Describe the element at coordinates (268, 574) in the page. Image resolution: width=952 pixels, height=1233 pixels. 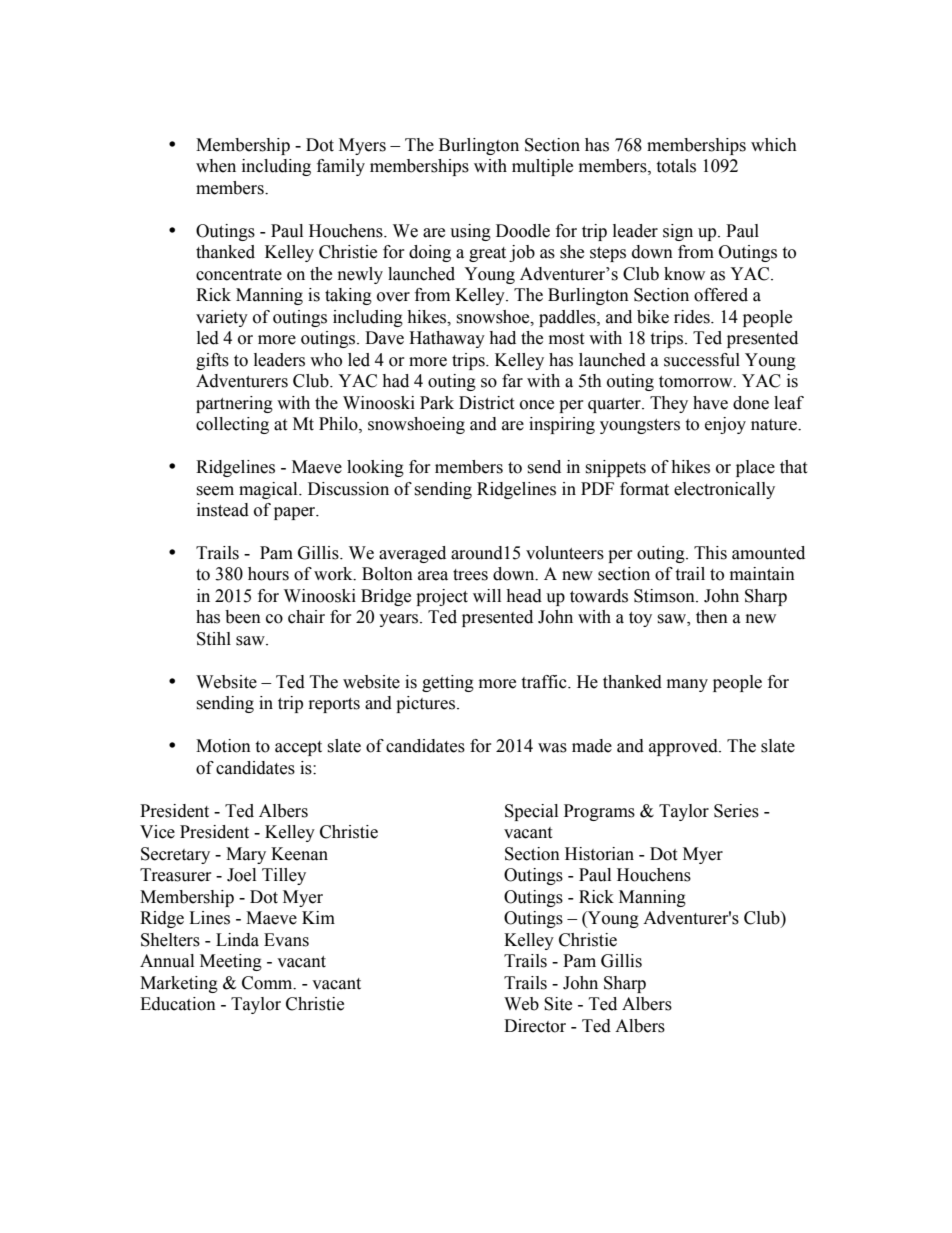
I see `hours` at that location.
